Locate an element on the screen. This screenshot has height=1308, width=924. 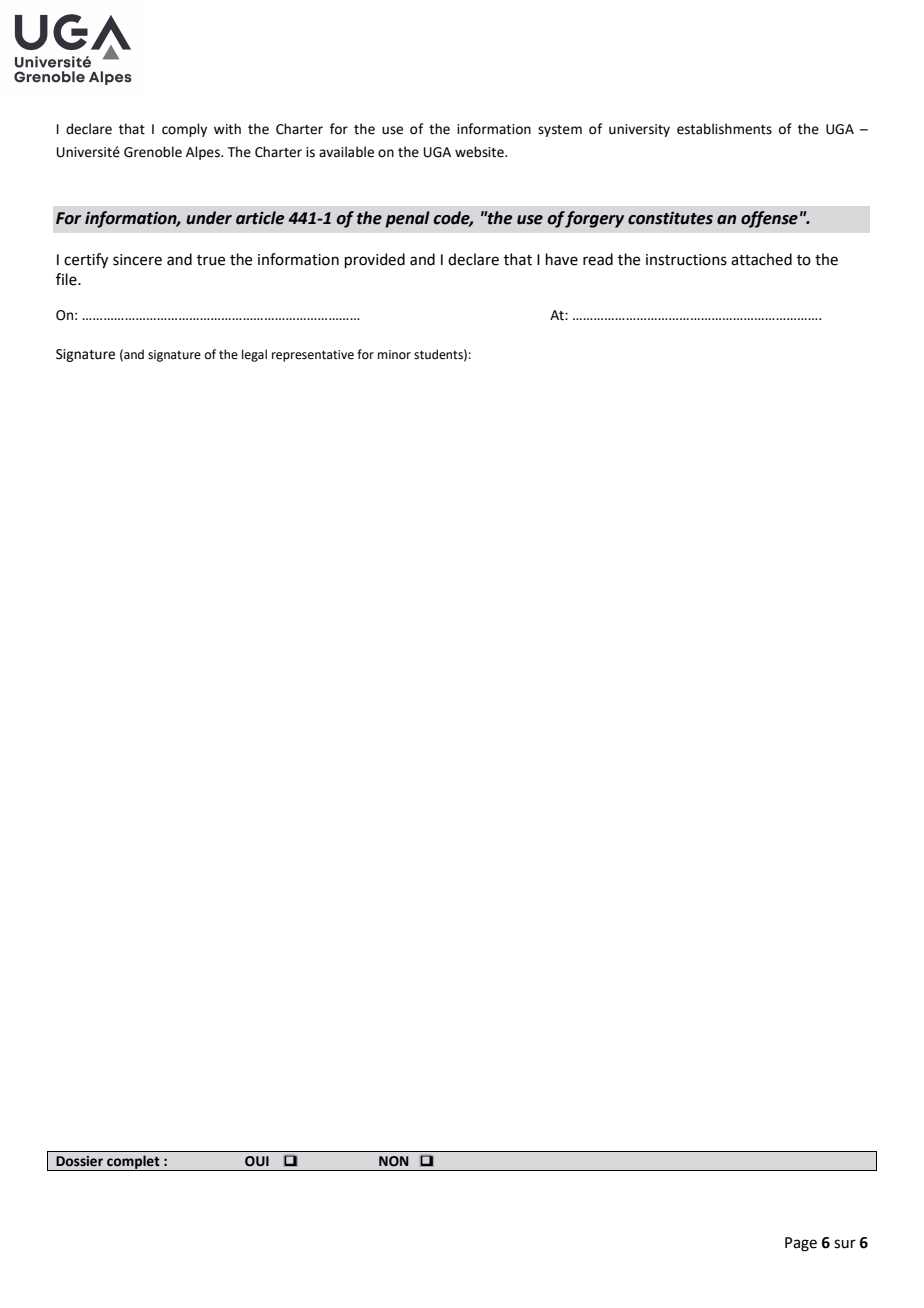
complet is located at coordinates (133, 1163).
